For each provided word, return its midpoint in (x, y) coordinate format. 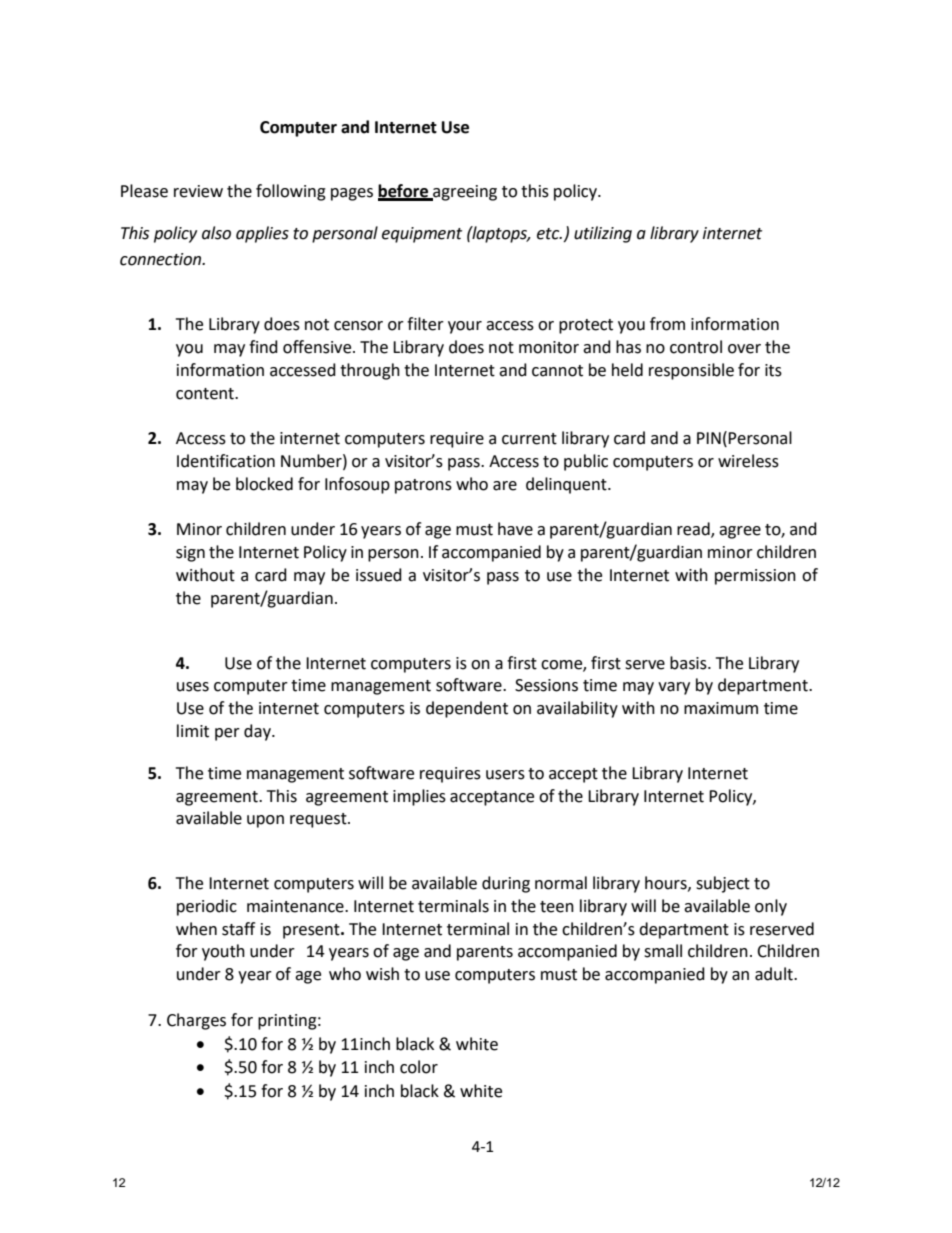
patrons (423, 486)
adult (775, 974)
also (216, 233)
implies (419, 797)
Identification (226, 461)
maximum (721, 708)
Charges (196, 1021)
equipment (422, 235)
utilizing (603, 234)
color (419, 1067)
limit (193, 731)
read (694, 530)
